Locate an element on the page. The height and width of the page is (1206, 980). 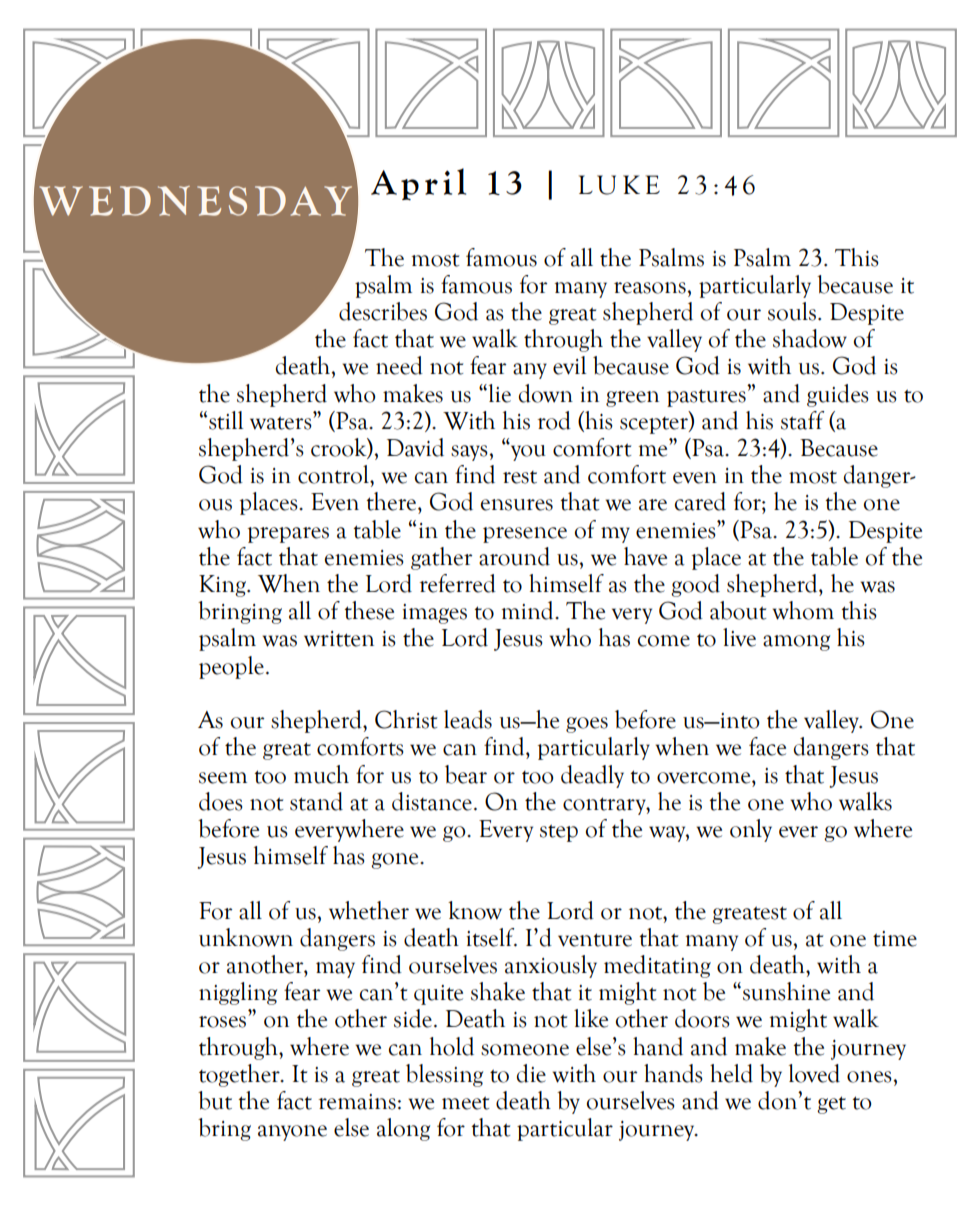
people is located at coordinates (231, 667).
